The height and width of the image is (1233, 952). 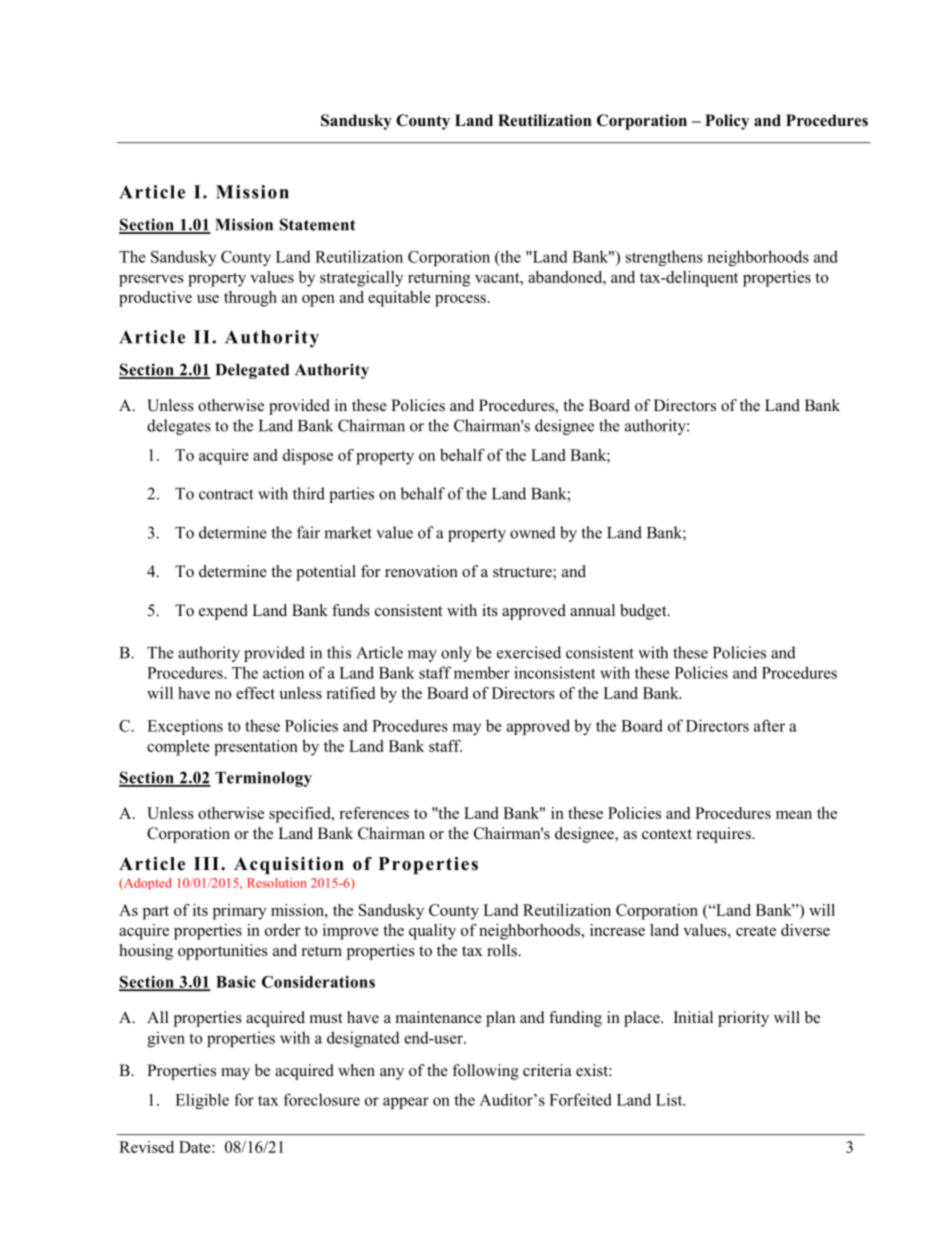 What do you see at coordinates (533, 532) in the image?
I see `owned` at bounding box center [533, 532].
